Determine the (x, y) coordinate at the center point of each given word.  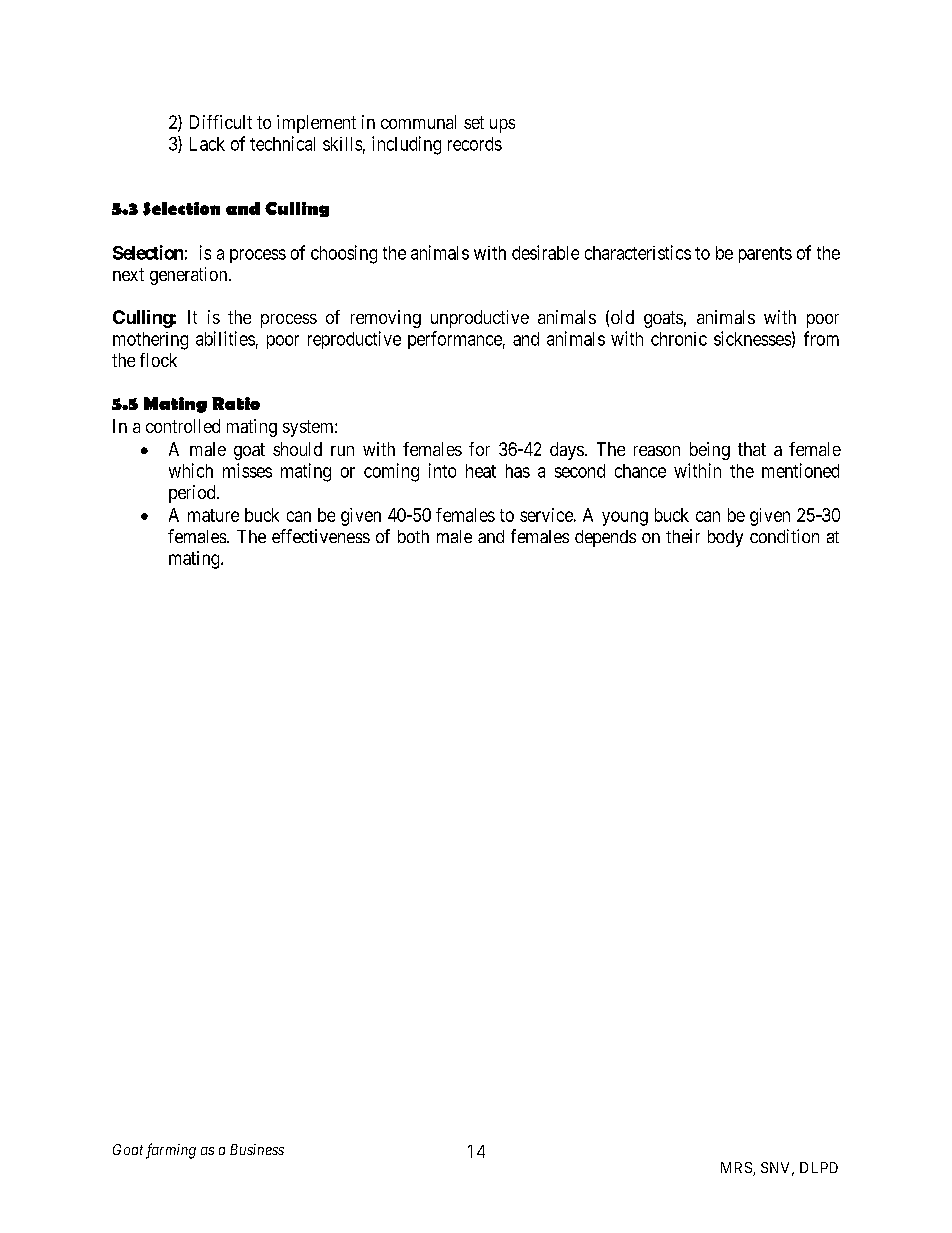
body (725, 538)
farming (171, 1151)
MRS (737, 1169)
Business (257, 1149)
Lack (207, 144)
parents (765, 255)
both (413, 536)
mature (213, 515)
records (475, 144)
